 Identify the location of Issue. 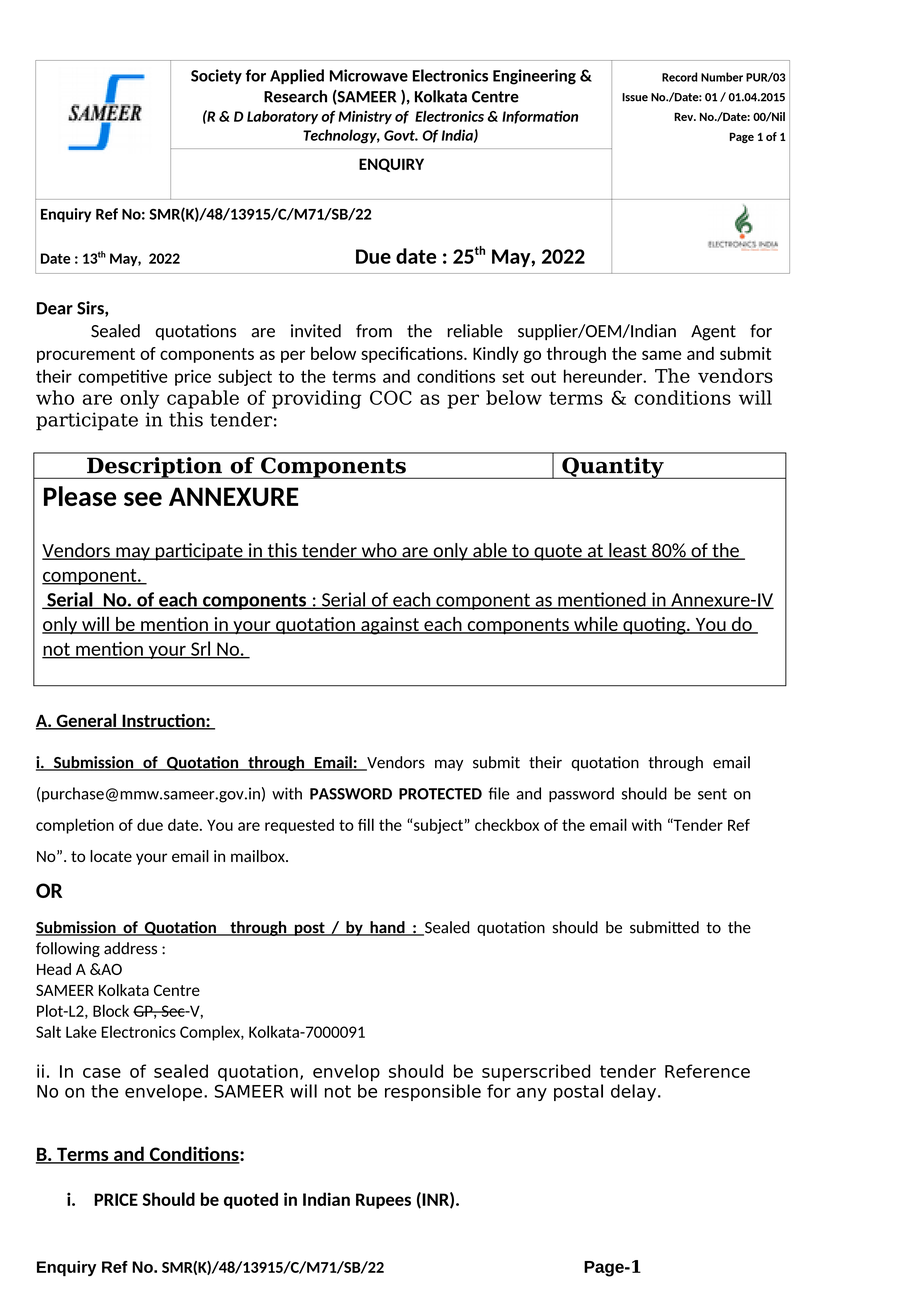
(635, 97).
